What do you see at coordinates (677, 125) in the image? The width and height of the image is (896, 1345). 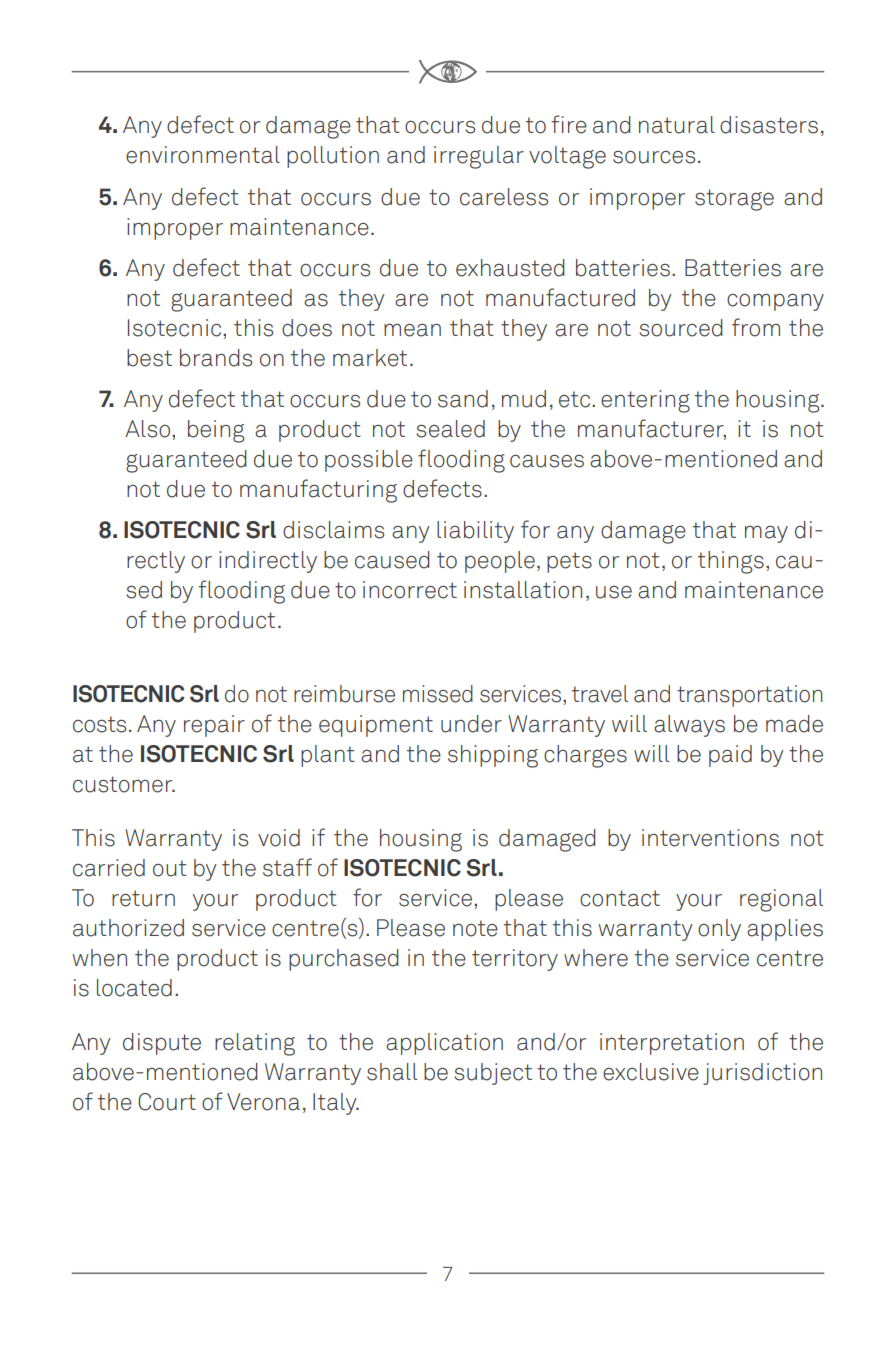 I see `natural` at bounding box center [677, 125].
